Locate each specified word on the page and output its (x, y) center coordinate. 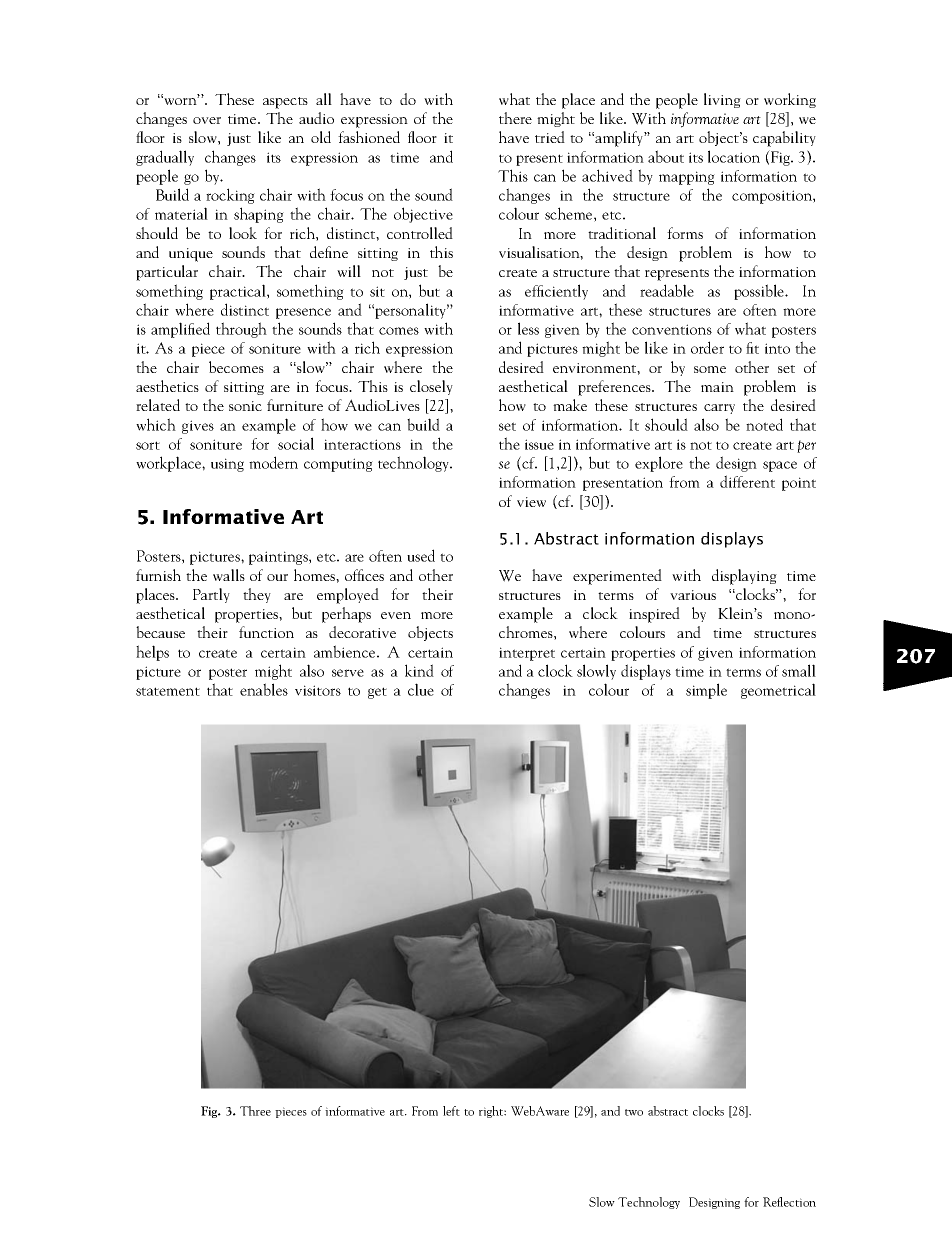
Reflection (789, 1202)
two (634, 1112)
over (207, 120)
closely (431, 387)
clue (421, 689)
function (266, 632)
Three (255, 1111)
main (717, 387)
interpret (527, 654)
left (451, 1111)
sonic (245, 406)
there (515, 118)
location (734, 156)
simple (706, 691)
